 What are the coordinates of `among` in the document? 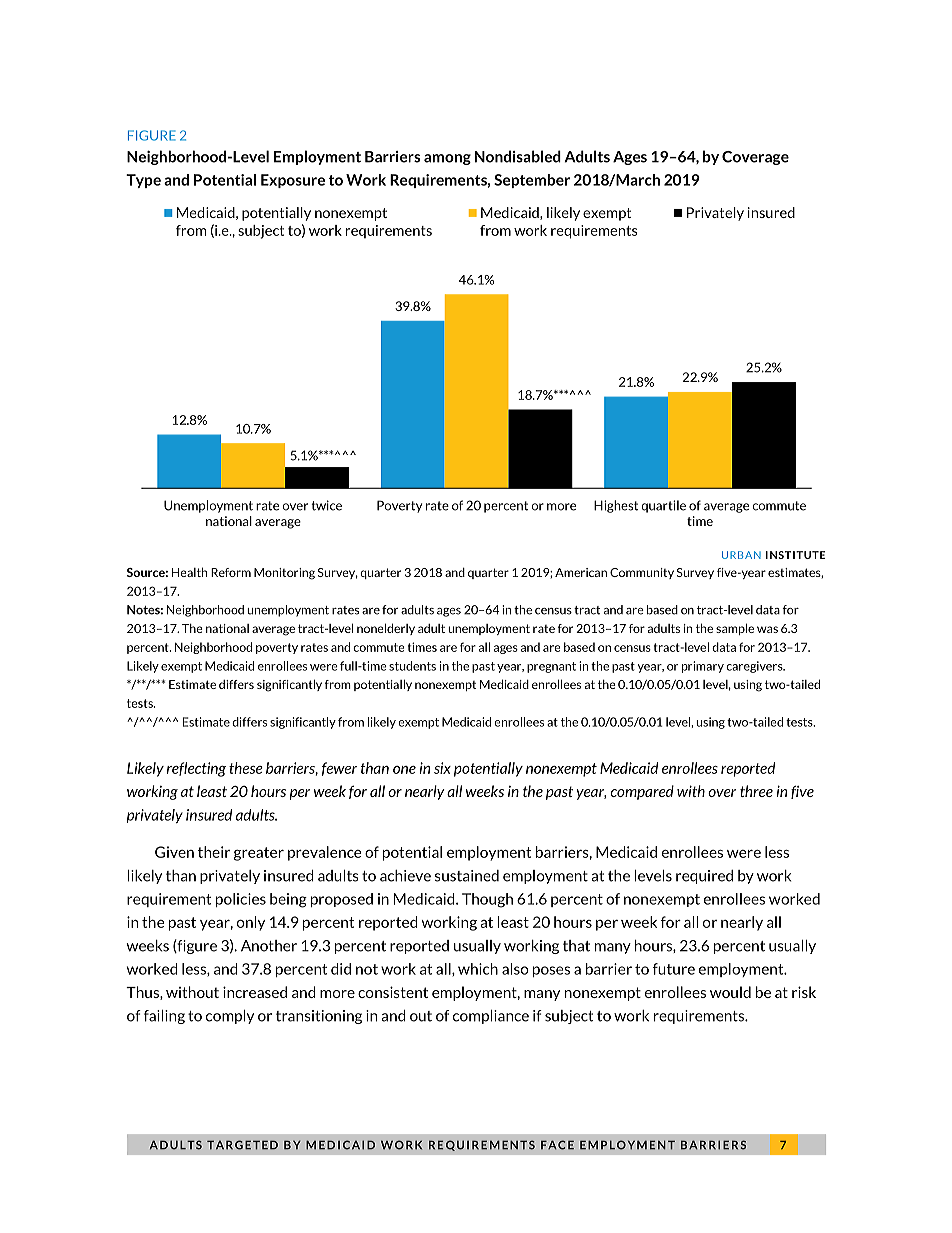 It's located at (447, 159).
